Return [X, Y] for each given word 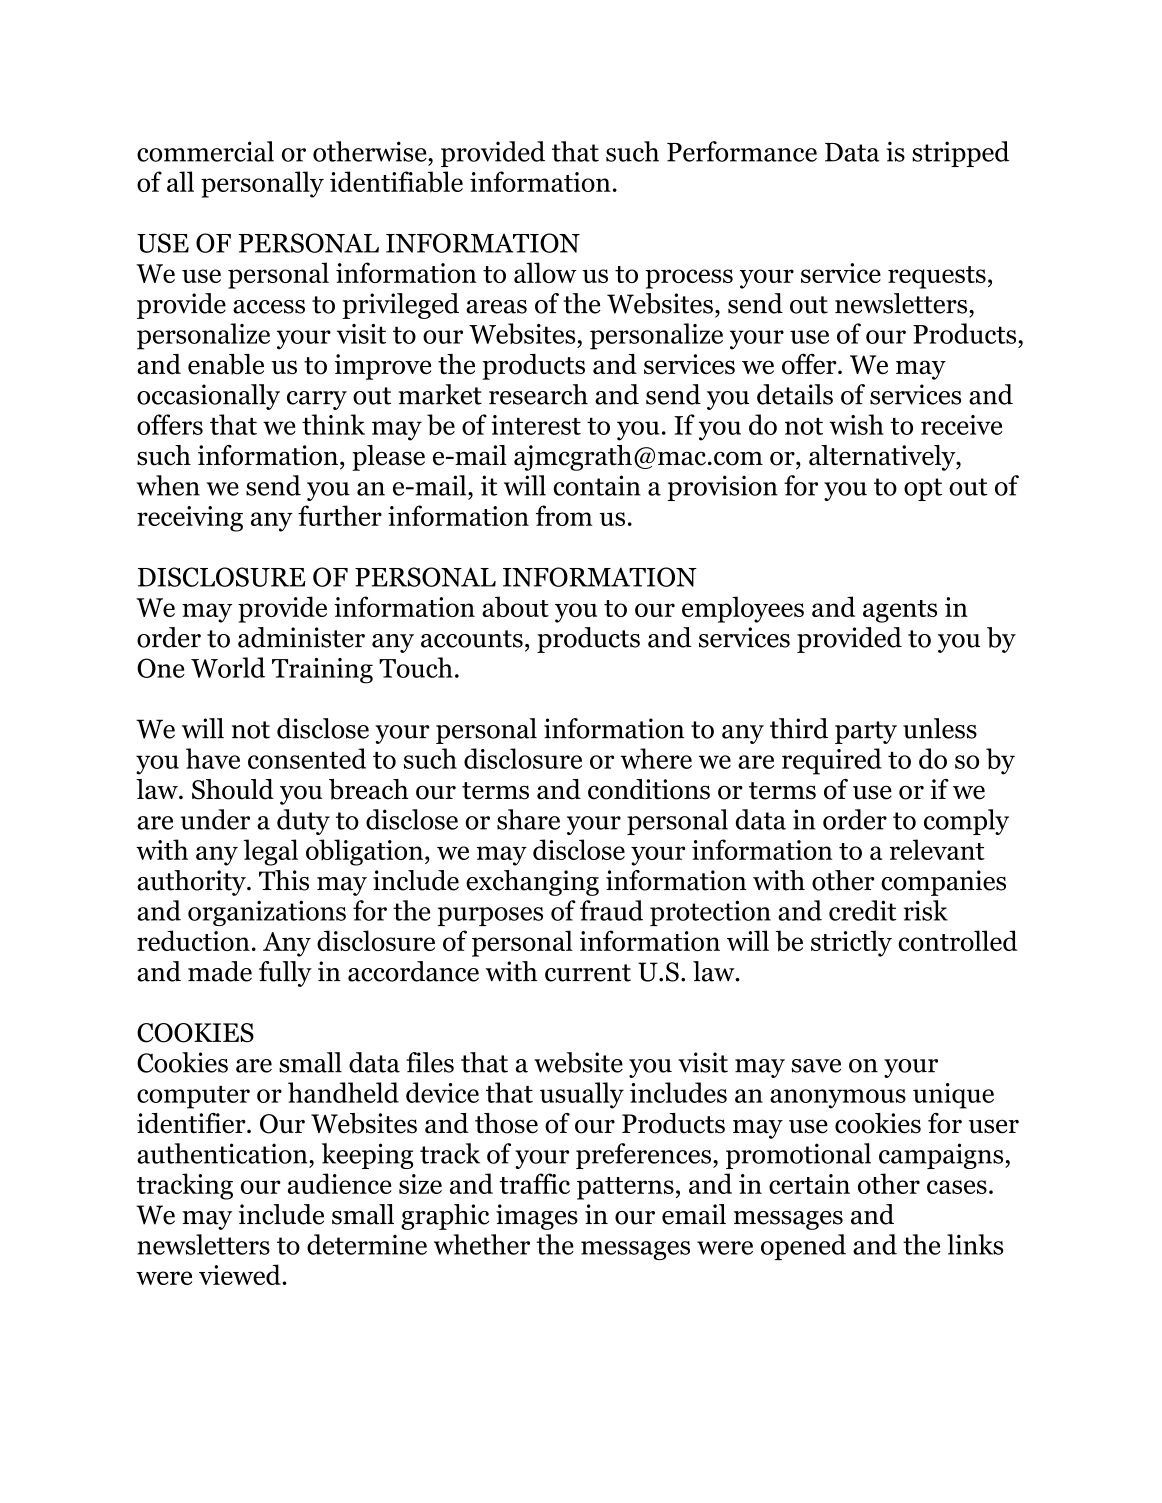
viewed [241, 1274]
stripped [961, 154]
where [656, 758]
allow [545, 272]
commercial [205, 151]
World [228, 667]
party [866, 732]
